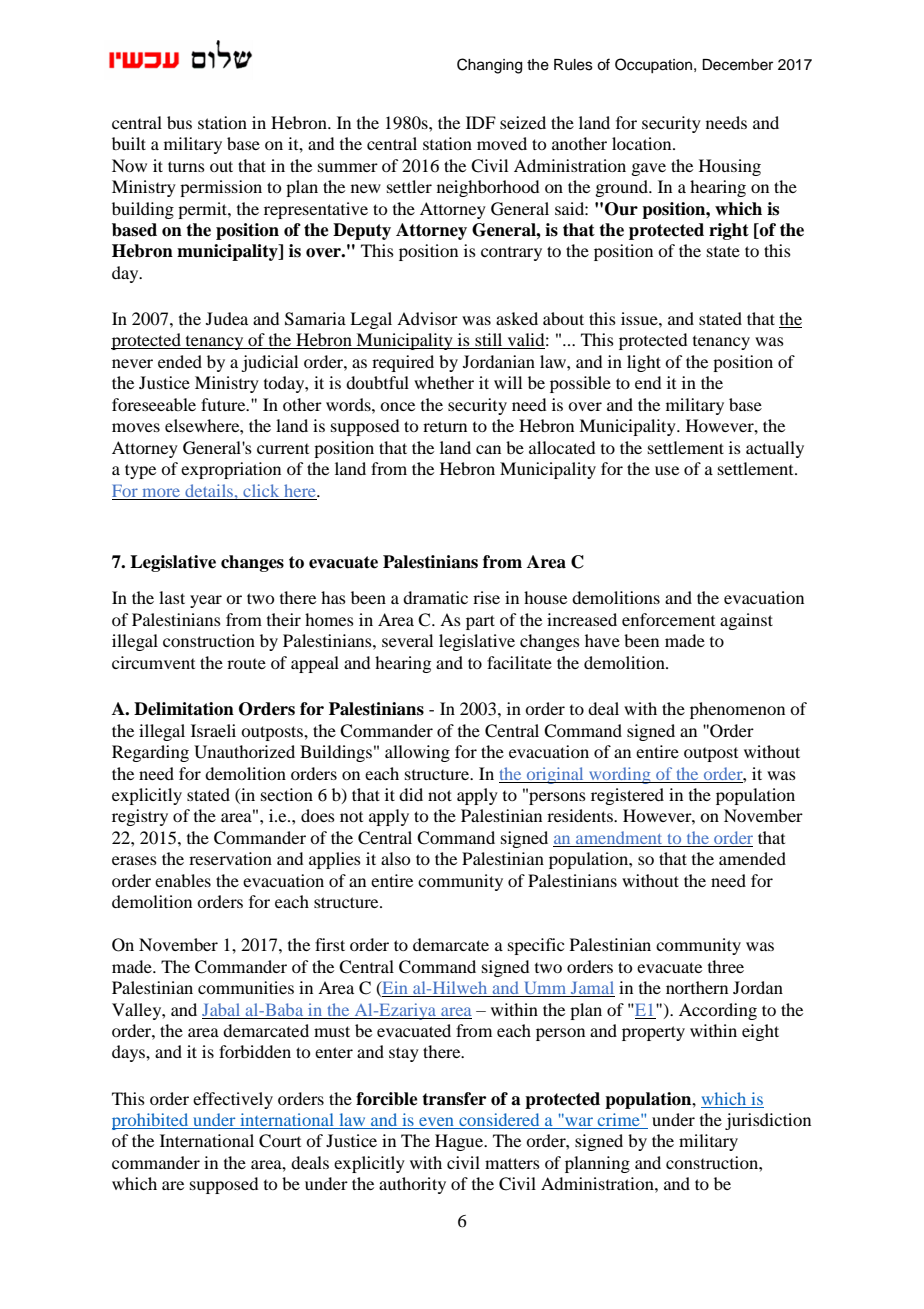 This image has width=924, height=1309. What do you see at coordinates (480, 622) in the image?
I see `part` at bounding box center [480, 622].
